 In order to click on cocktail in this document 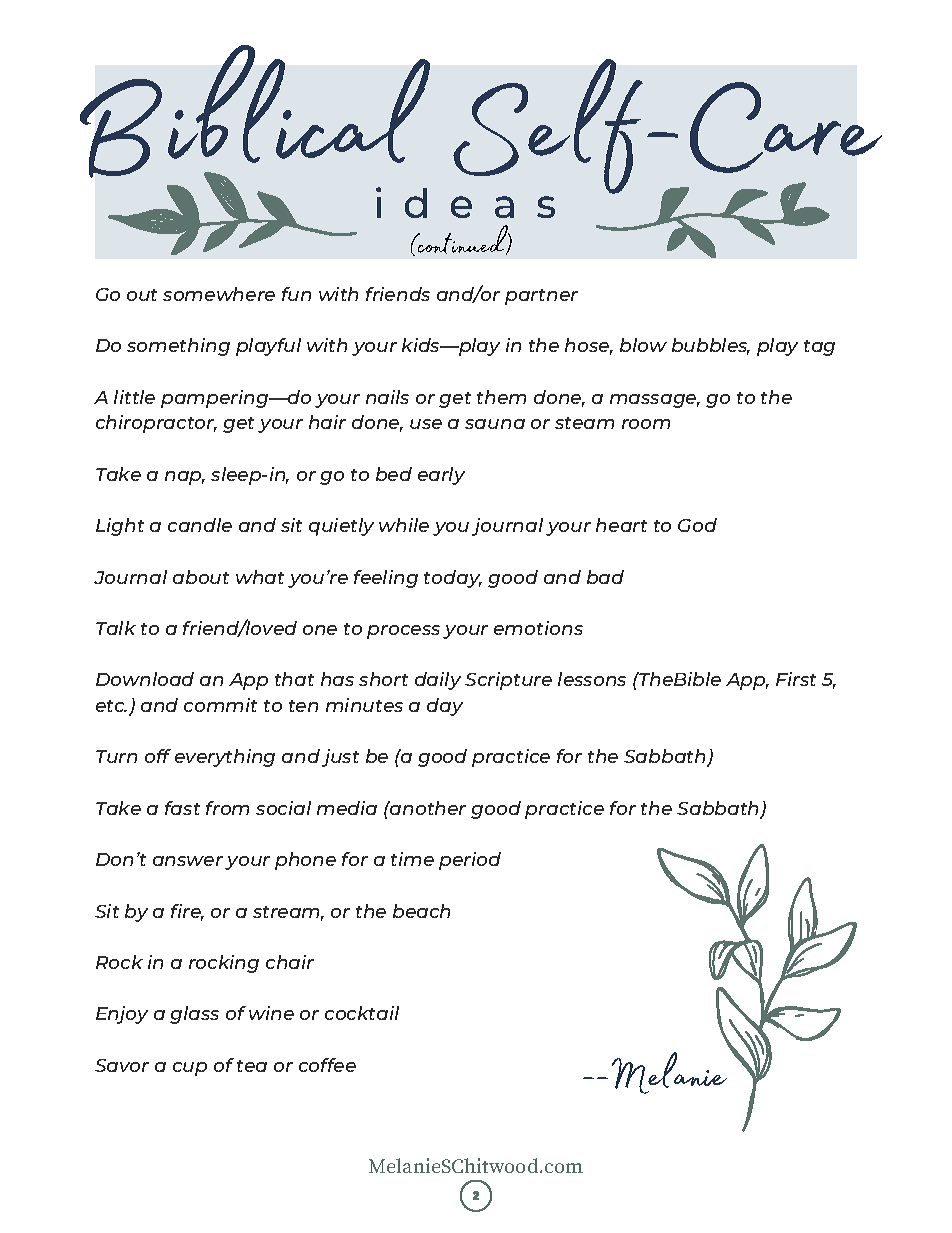, I will do `click(362, 1013)`.
